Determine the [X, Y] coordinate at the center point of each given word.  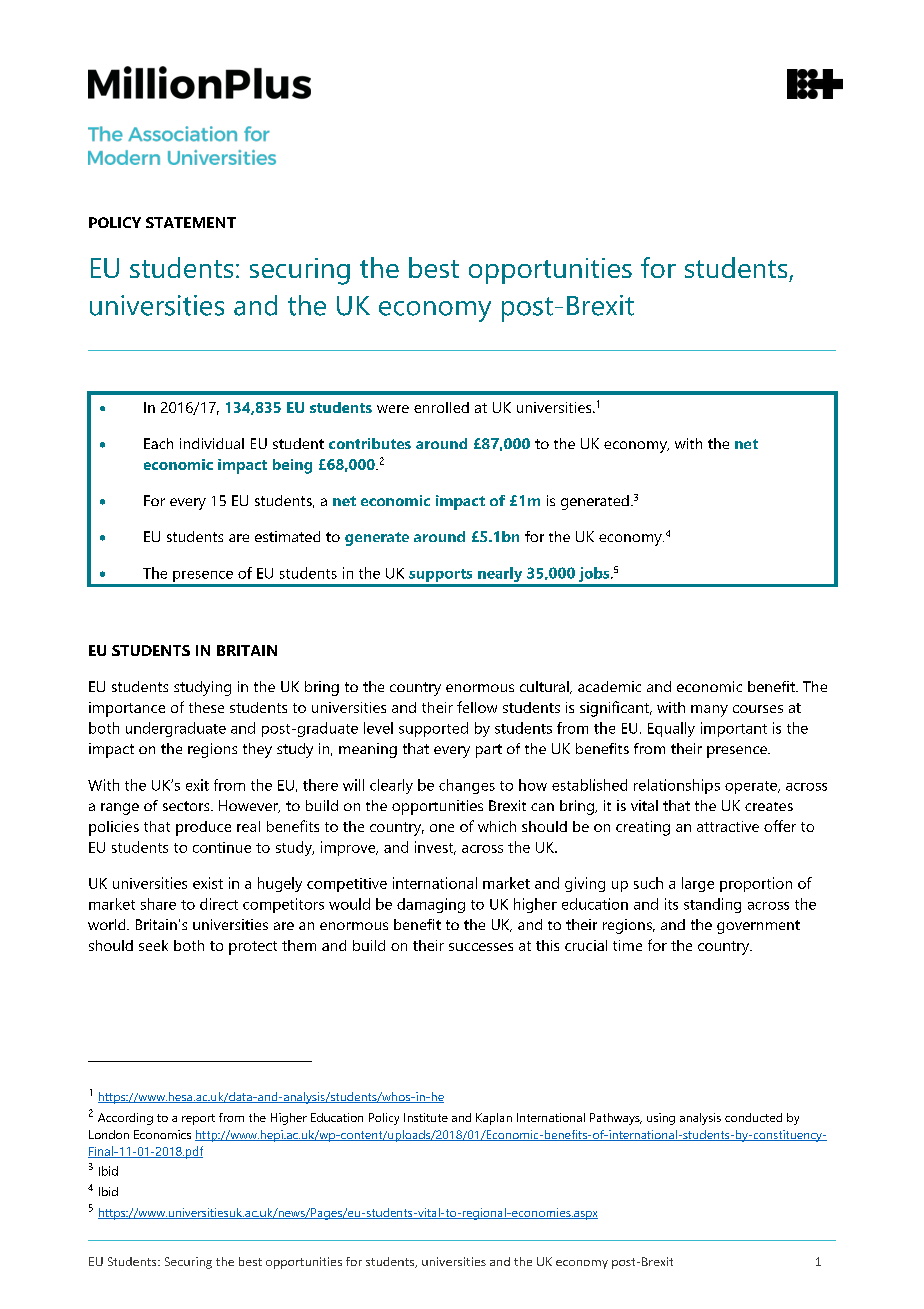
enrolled [441, 407]
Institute [426, 1117]
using [661, 1119]
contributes [370, 443]
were [393, 409]
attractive [728, 826]
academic [609, 686]
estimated [287, 536]
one [442, 828]
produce [203, 828]
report [198, 1119]
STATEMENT [191, 222]
